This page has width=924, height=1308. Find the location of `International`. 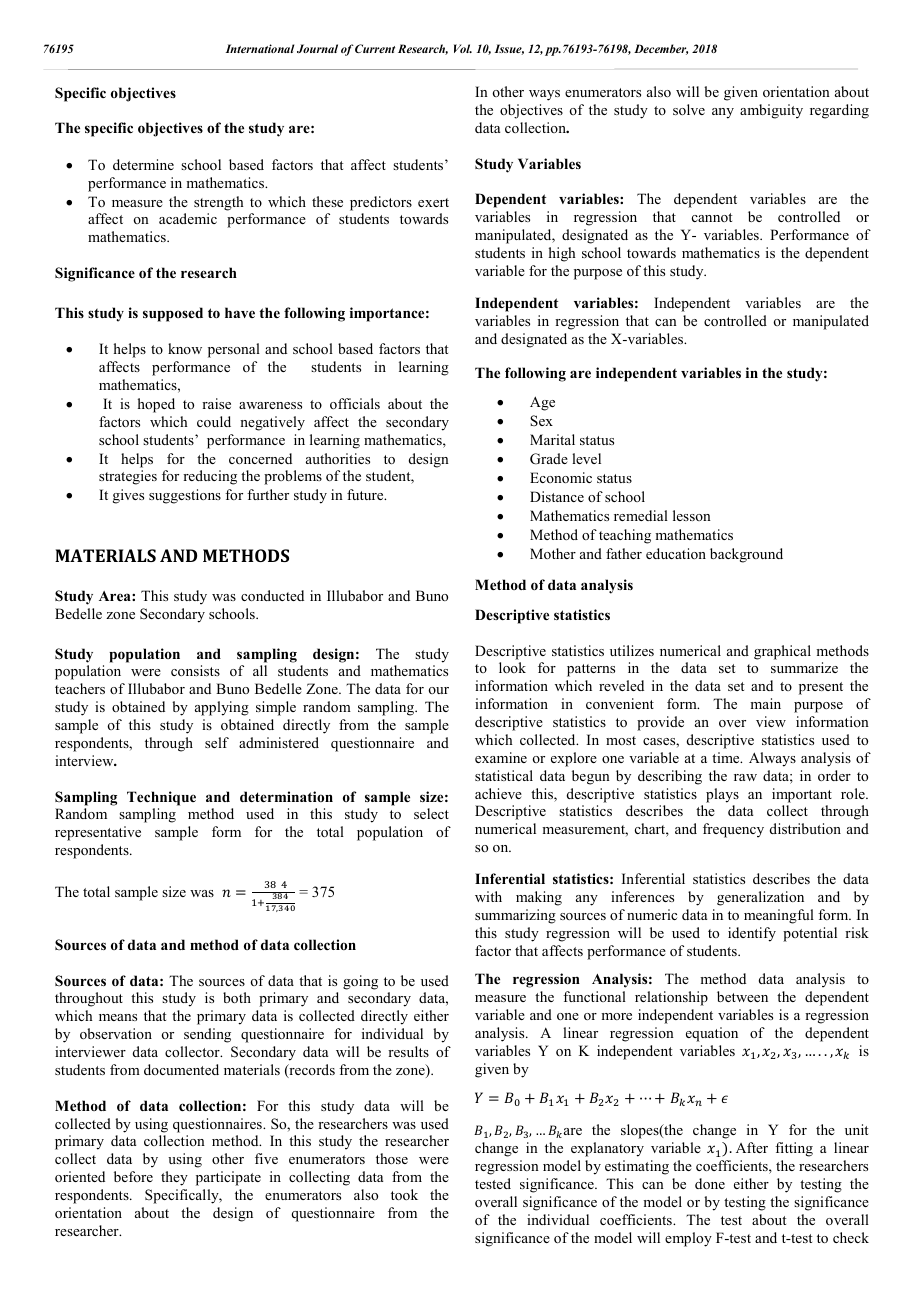

International is located at coordinates (260, 48).
